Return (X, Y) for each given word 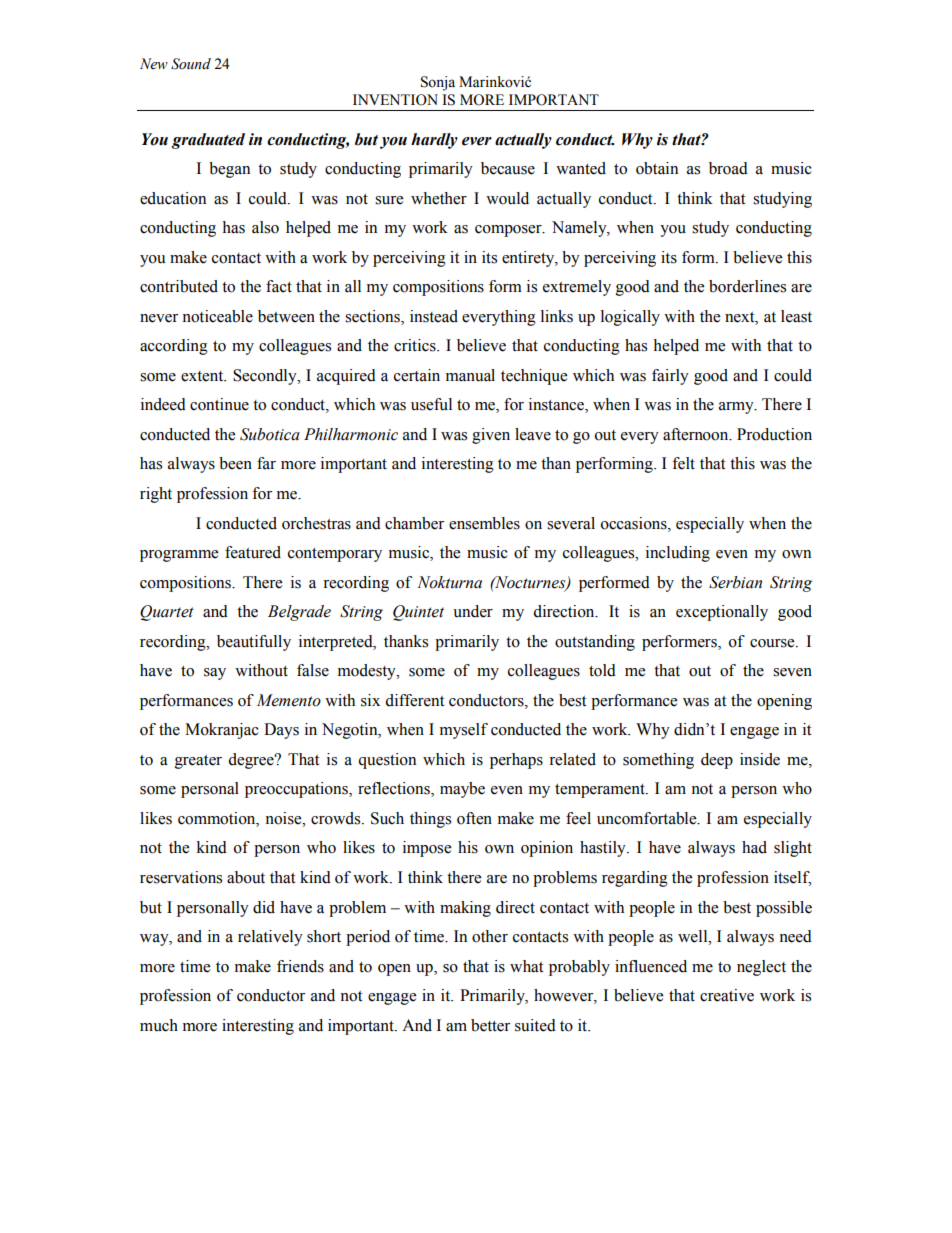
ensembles (484, 523)
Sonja (438, 83)
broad (728, 168)
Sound (191, 64)
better (490, 1025)
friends (300, 966)
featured (253, 552)
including (678, 554)
